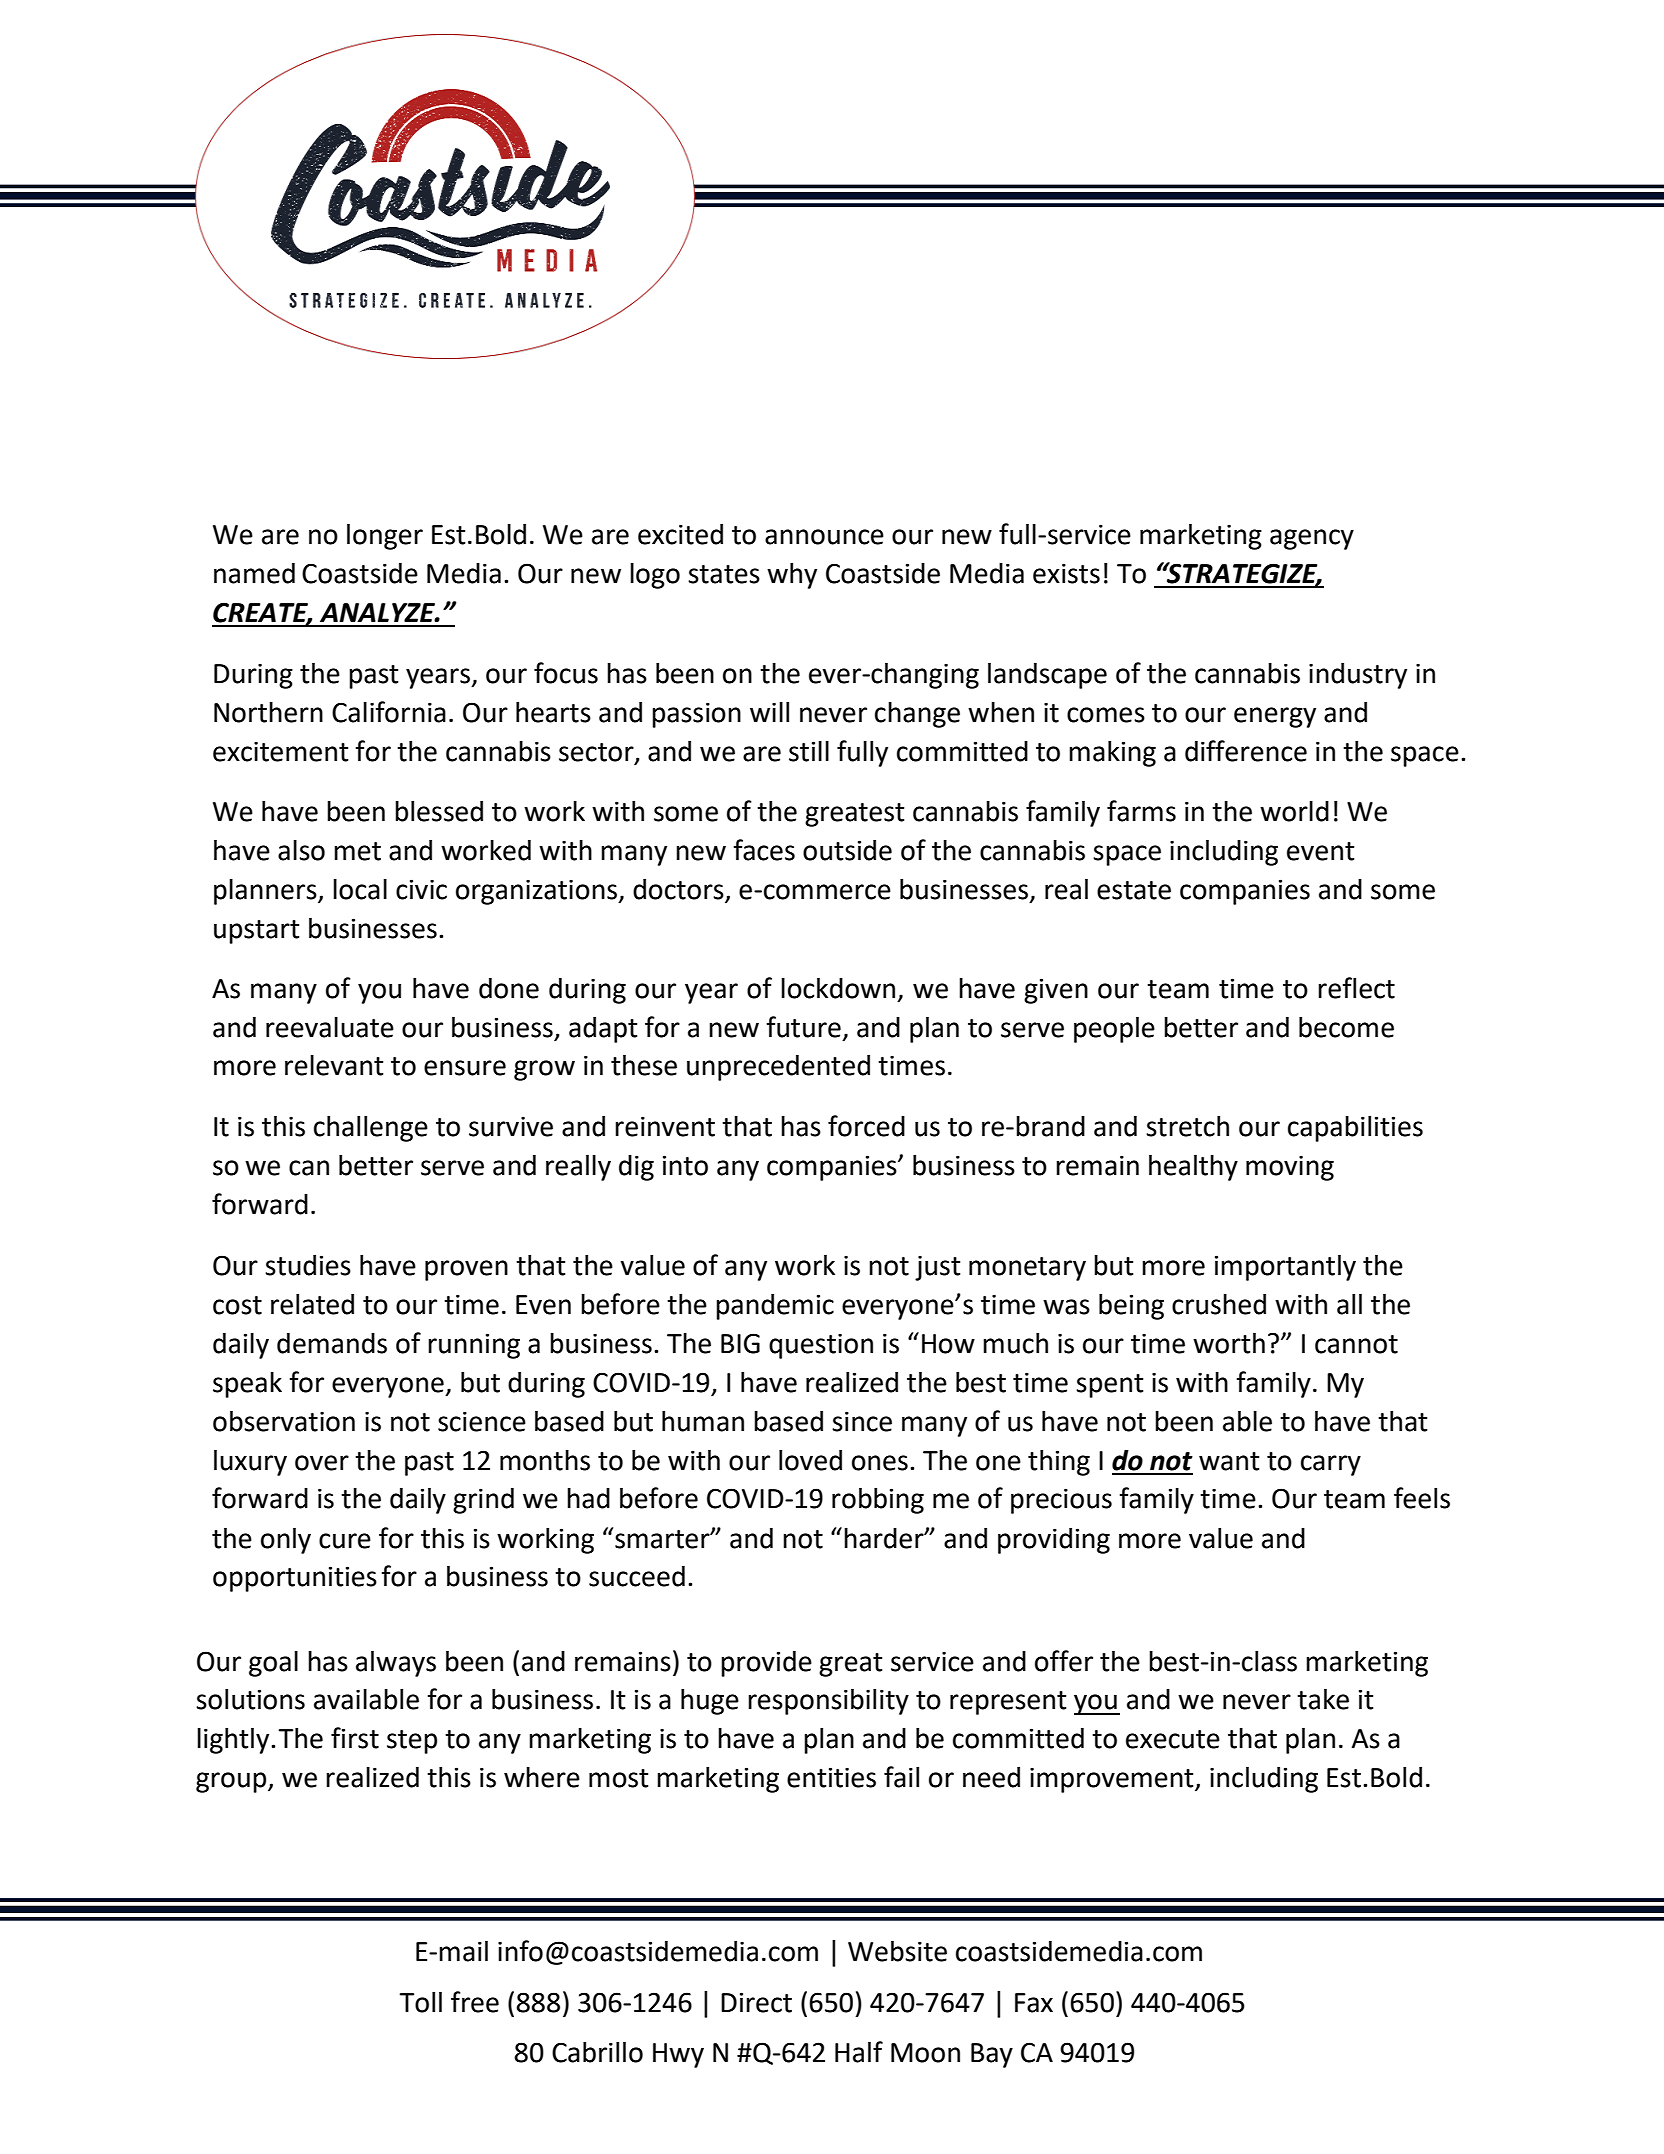 This screenshot has width=1664, height=2154. Describe the element at coordinates (878, 1501) in the screenshot. I see `robbing` at that location.
